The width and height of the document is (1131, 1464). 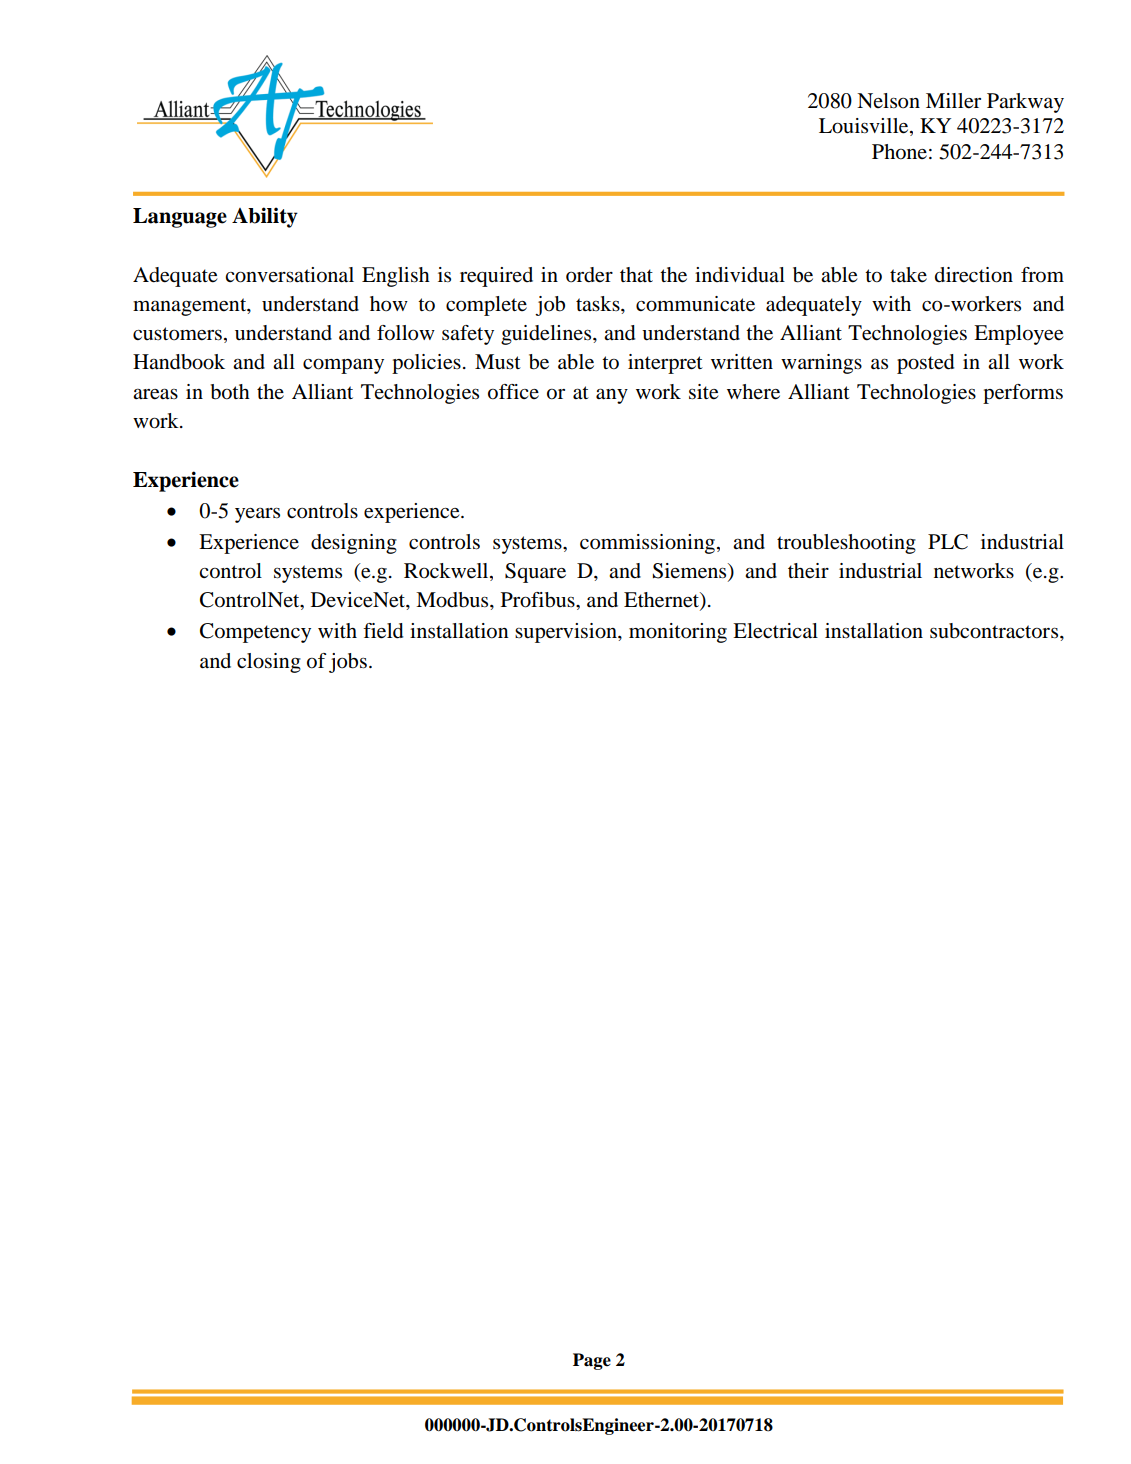 What do you see at coordinates (899, 152) in the document?
I see `Phone` at bounding box center [899, 152].
